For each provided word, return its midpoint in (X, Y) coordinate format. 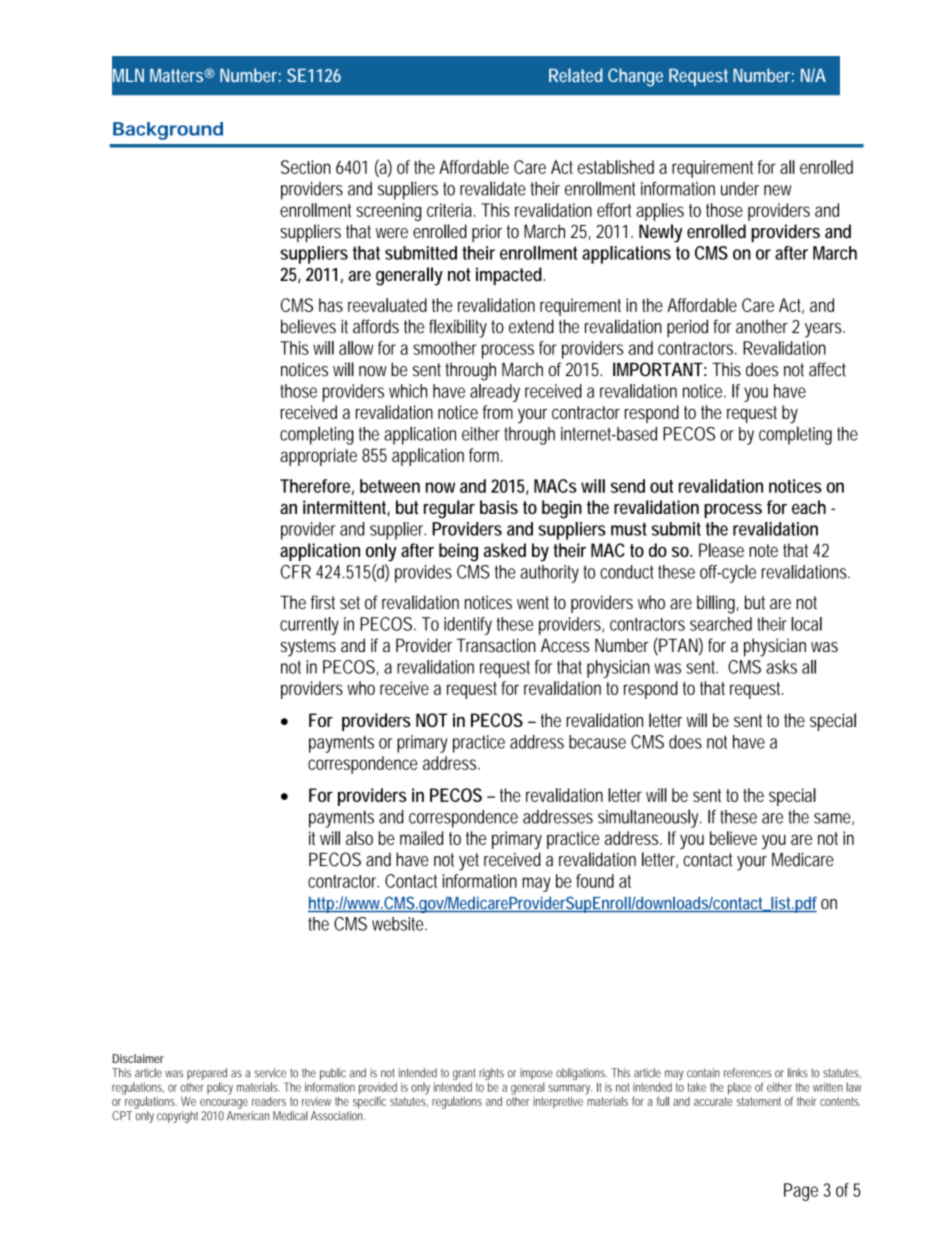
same (834, 819)
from (498, 412)
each (809, 507)
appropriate (318, 457)
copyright (179, 1117)
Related (576, 75)
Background (168, 131)
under (740, 189)
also (359, 838)
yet (469, 862)
